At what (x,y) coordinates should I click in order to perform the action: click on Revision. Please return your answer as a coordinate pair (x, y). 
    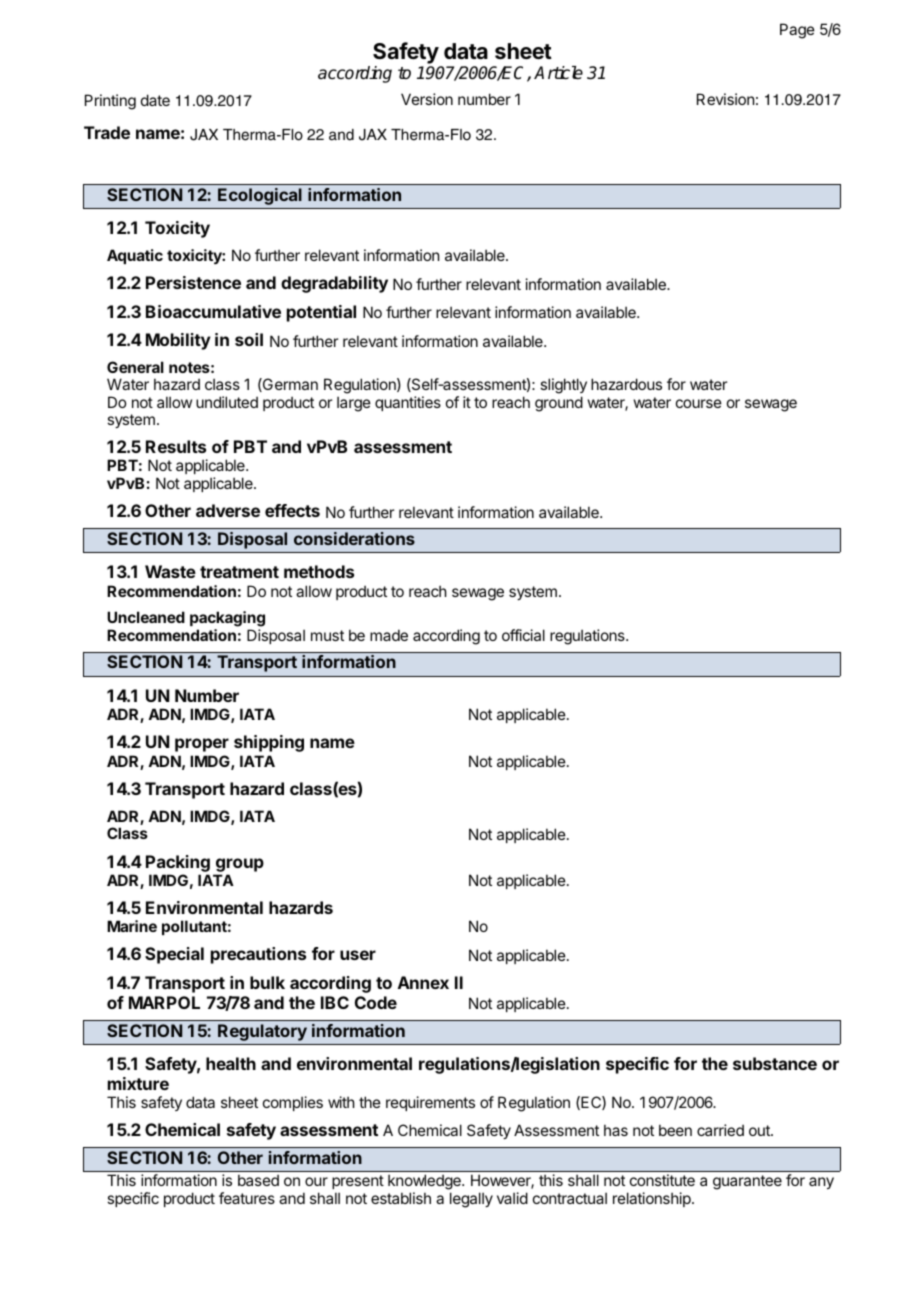
    Looking at the image, I should click on (725, 99).
